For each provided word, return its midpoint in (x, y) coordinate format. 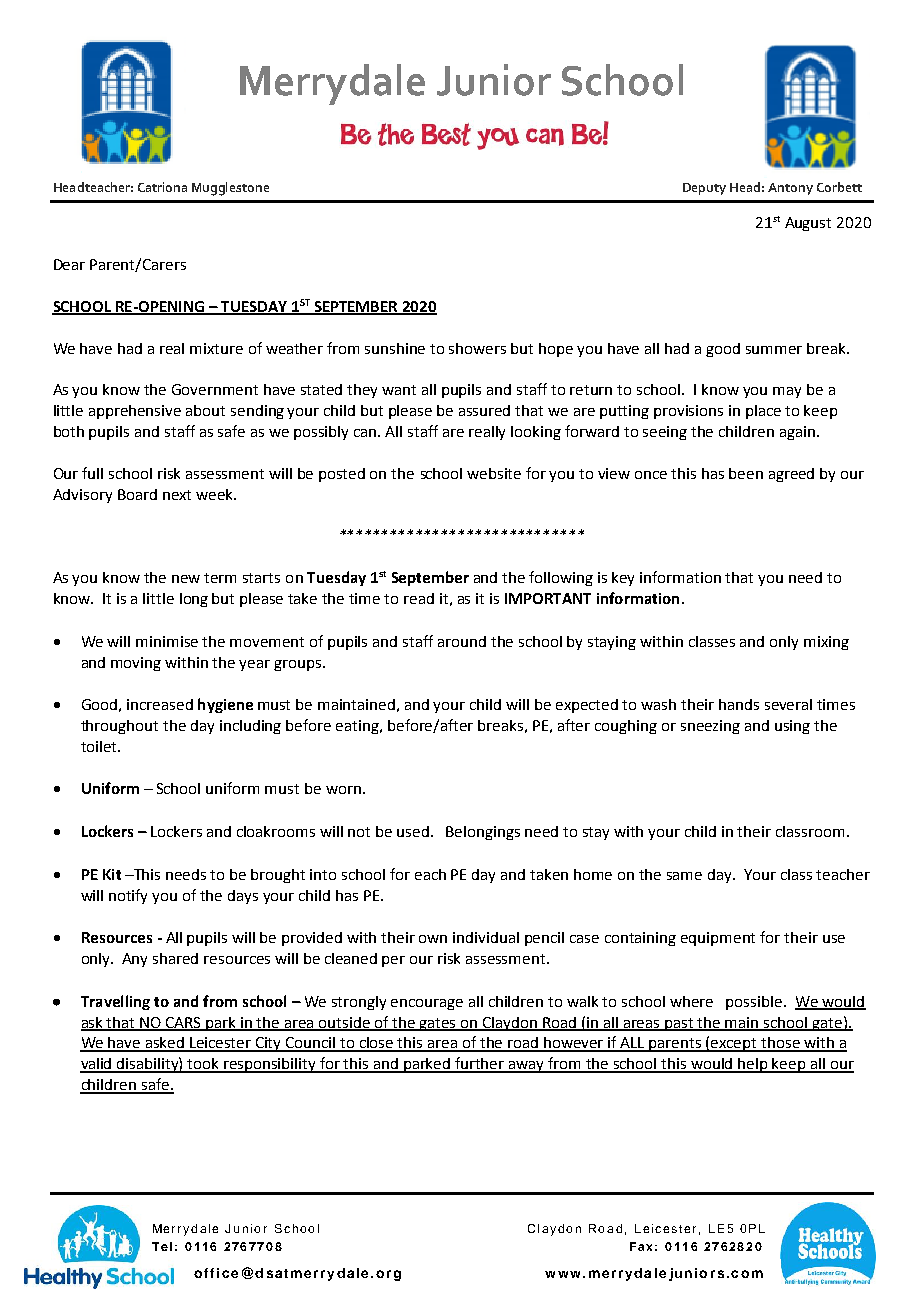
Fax (641, 1246)
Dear (69, 264)
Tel (162, 1246)
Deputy (704, 189)
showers (477, 348)
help (753, 1065)
